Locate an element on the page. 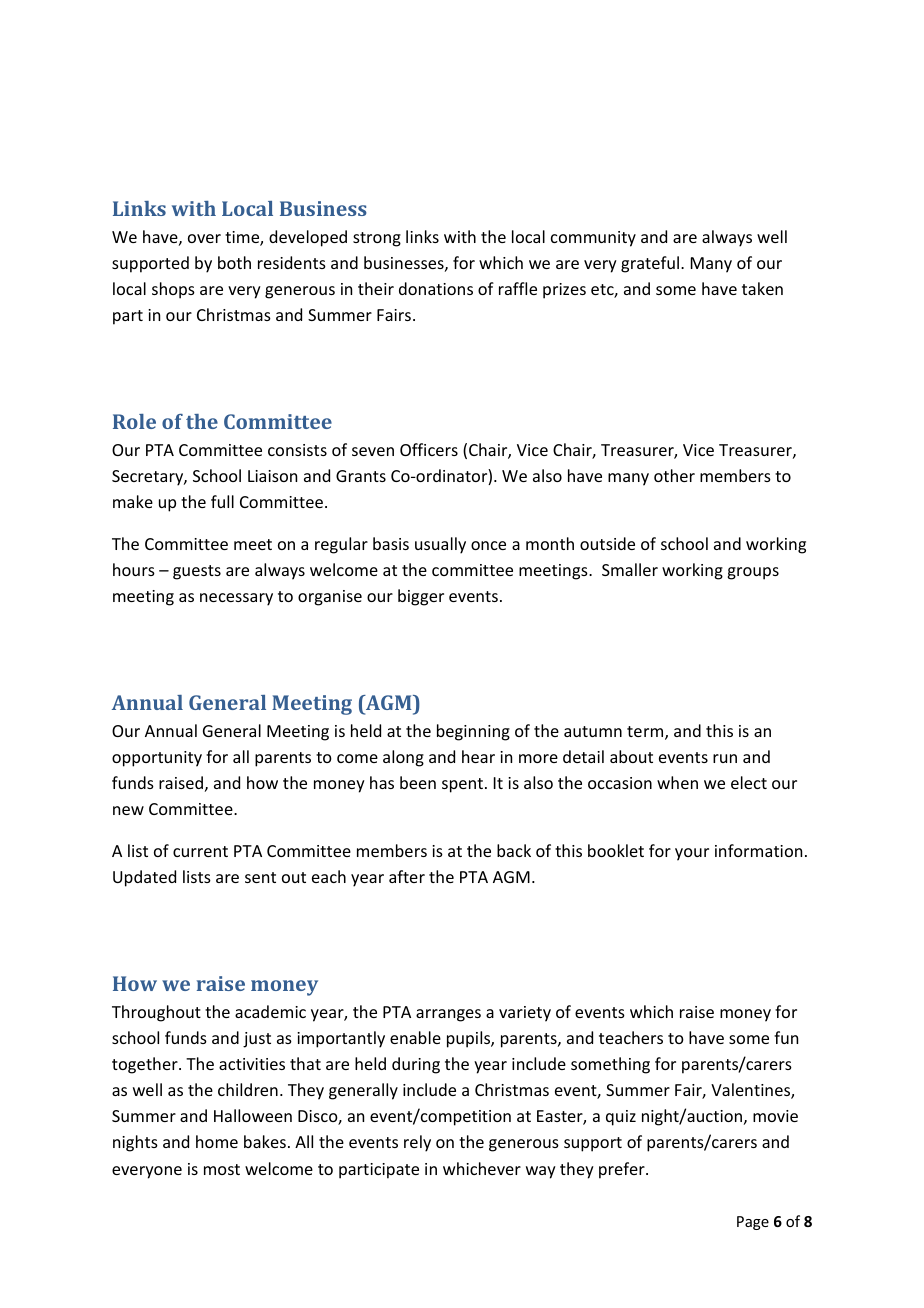 This page has width=924, height=1308. run is located at coordinates (725, 758).
